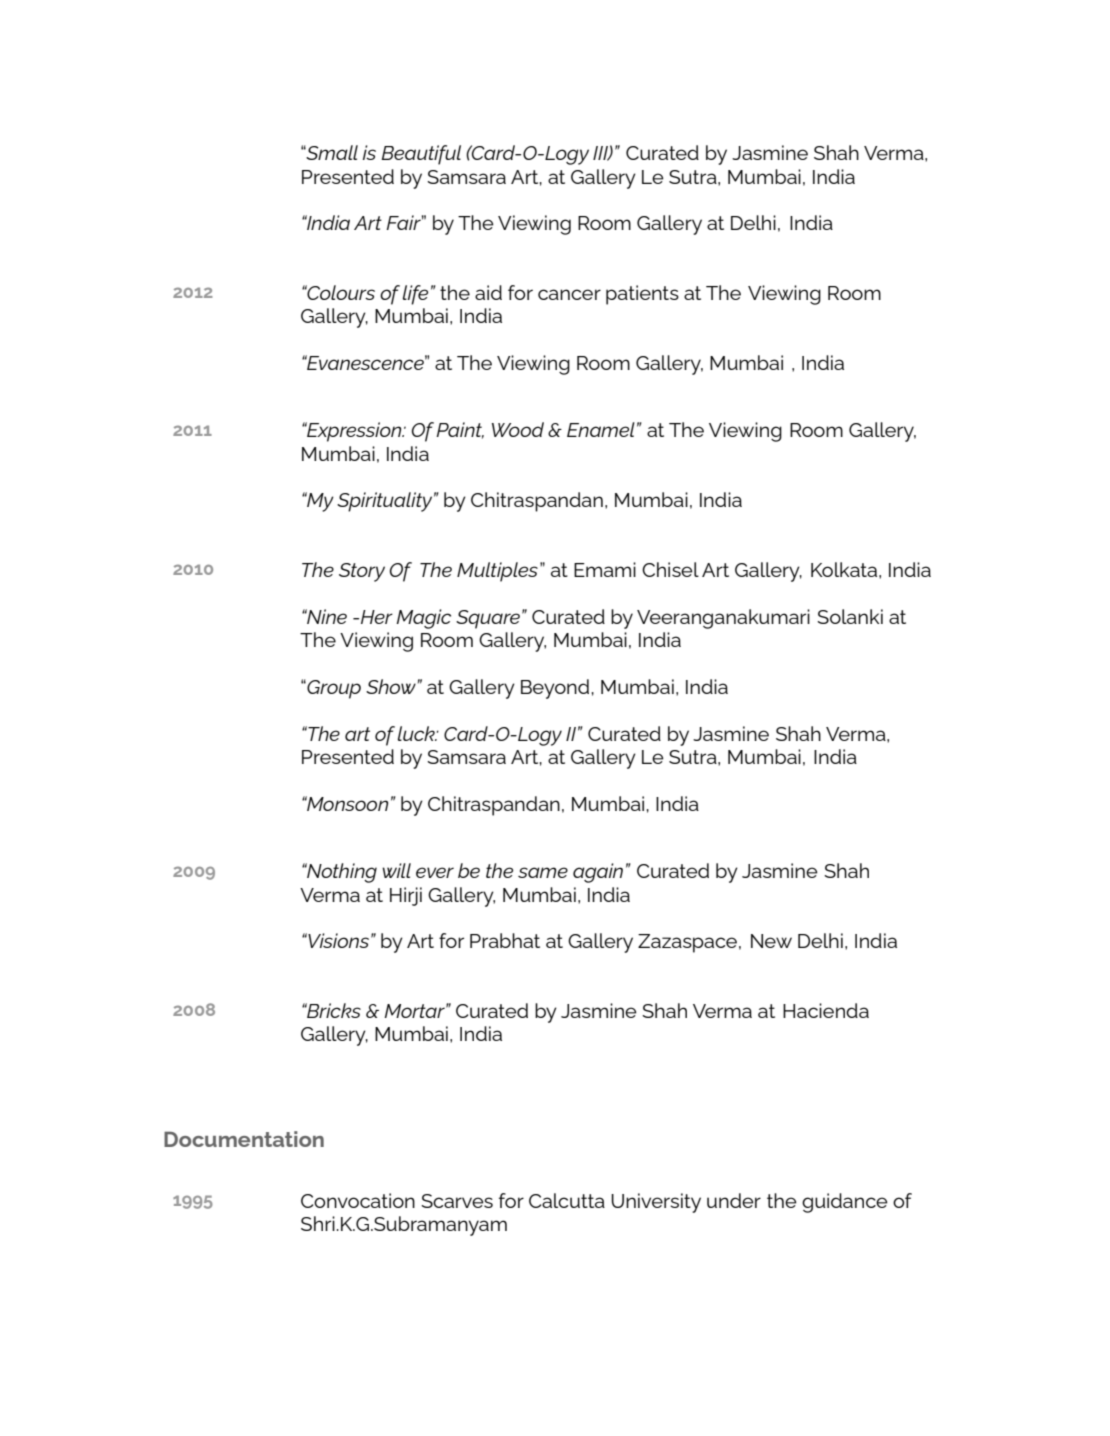 This document has height=1436, width=1110. Describe the element at coordinates (567, 1200) in the document. I see `Calcutta` at that location.
